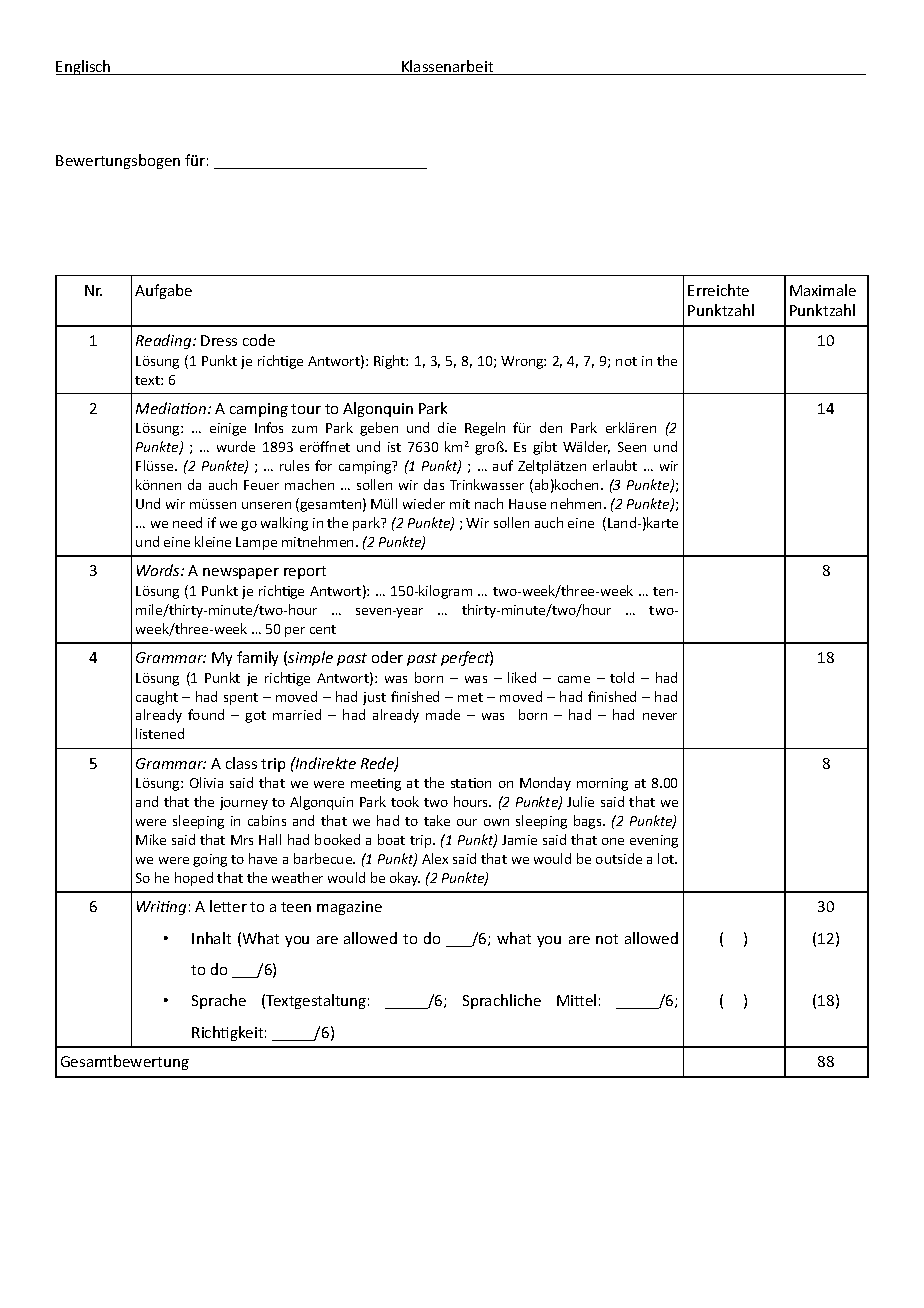 This screenshot has width=924, height=1308. What do you see at coordinates (660, 716) in the screenshot?
I see `never` at bounding box center [660, 716].
